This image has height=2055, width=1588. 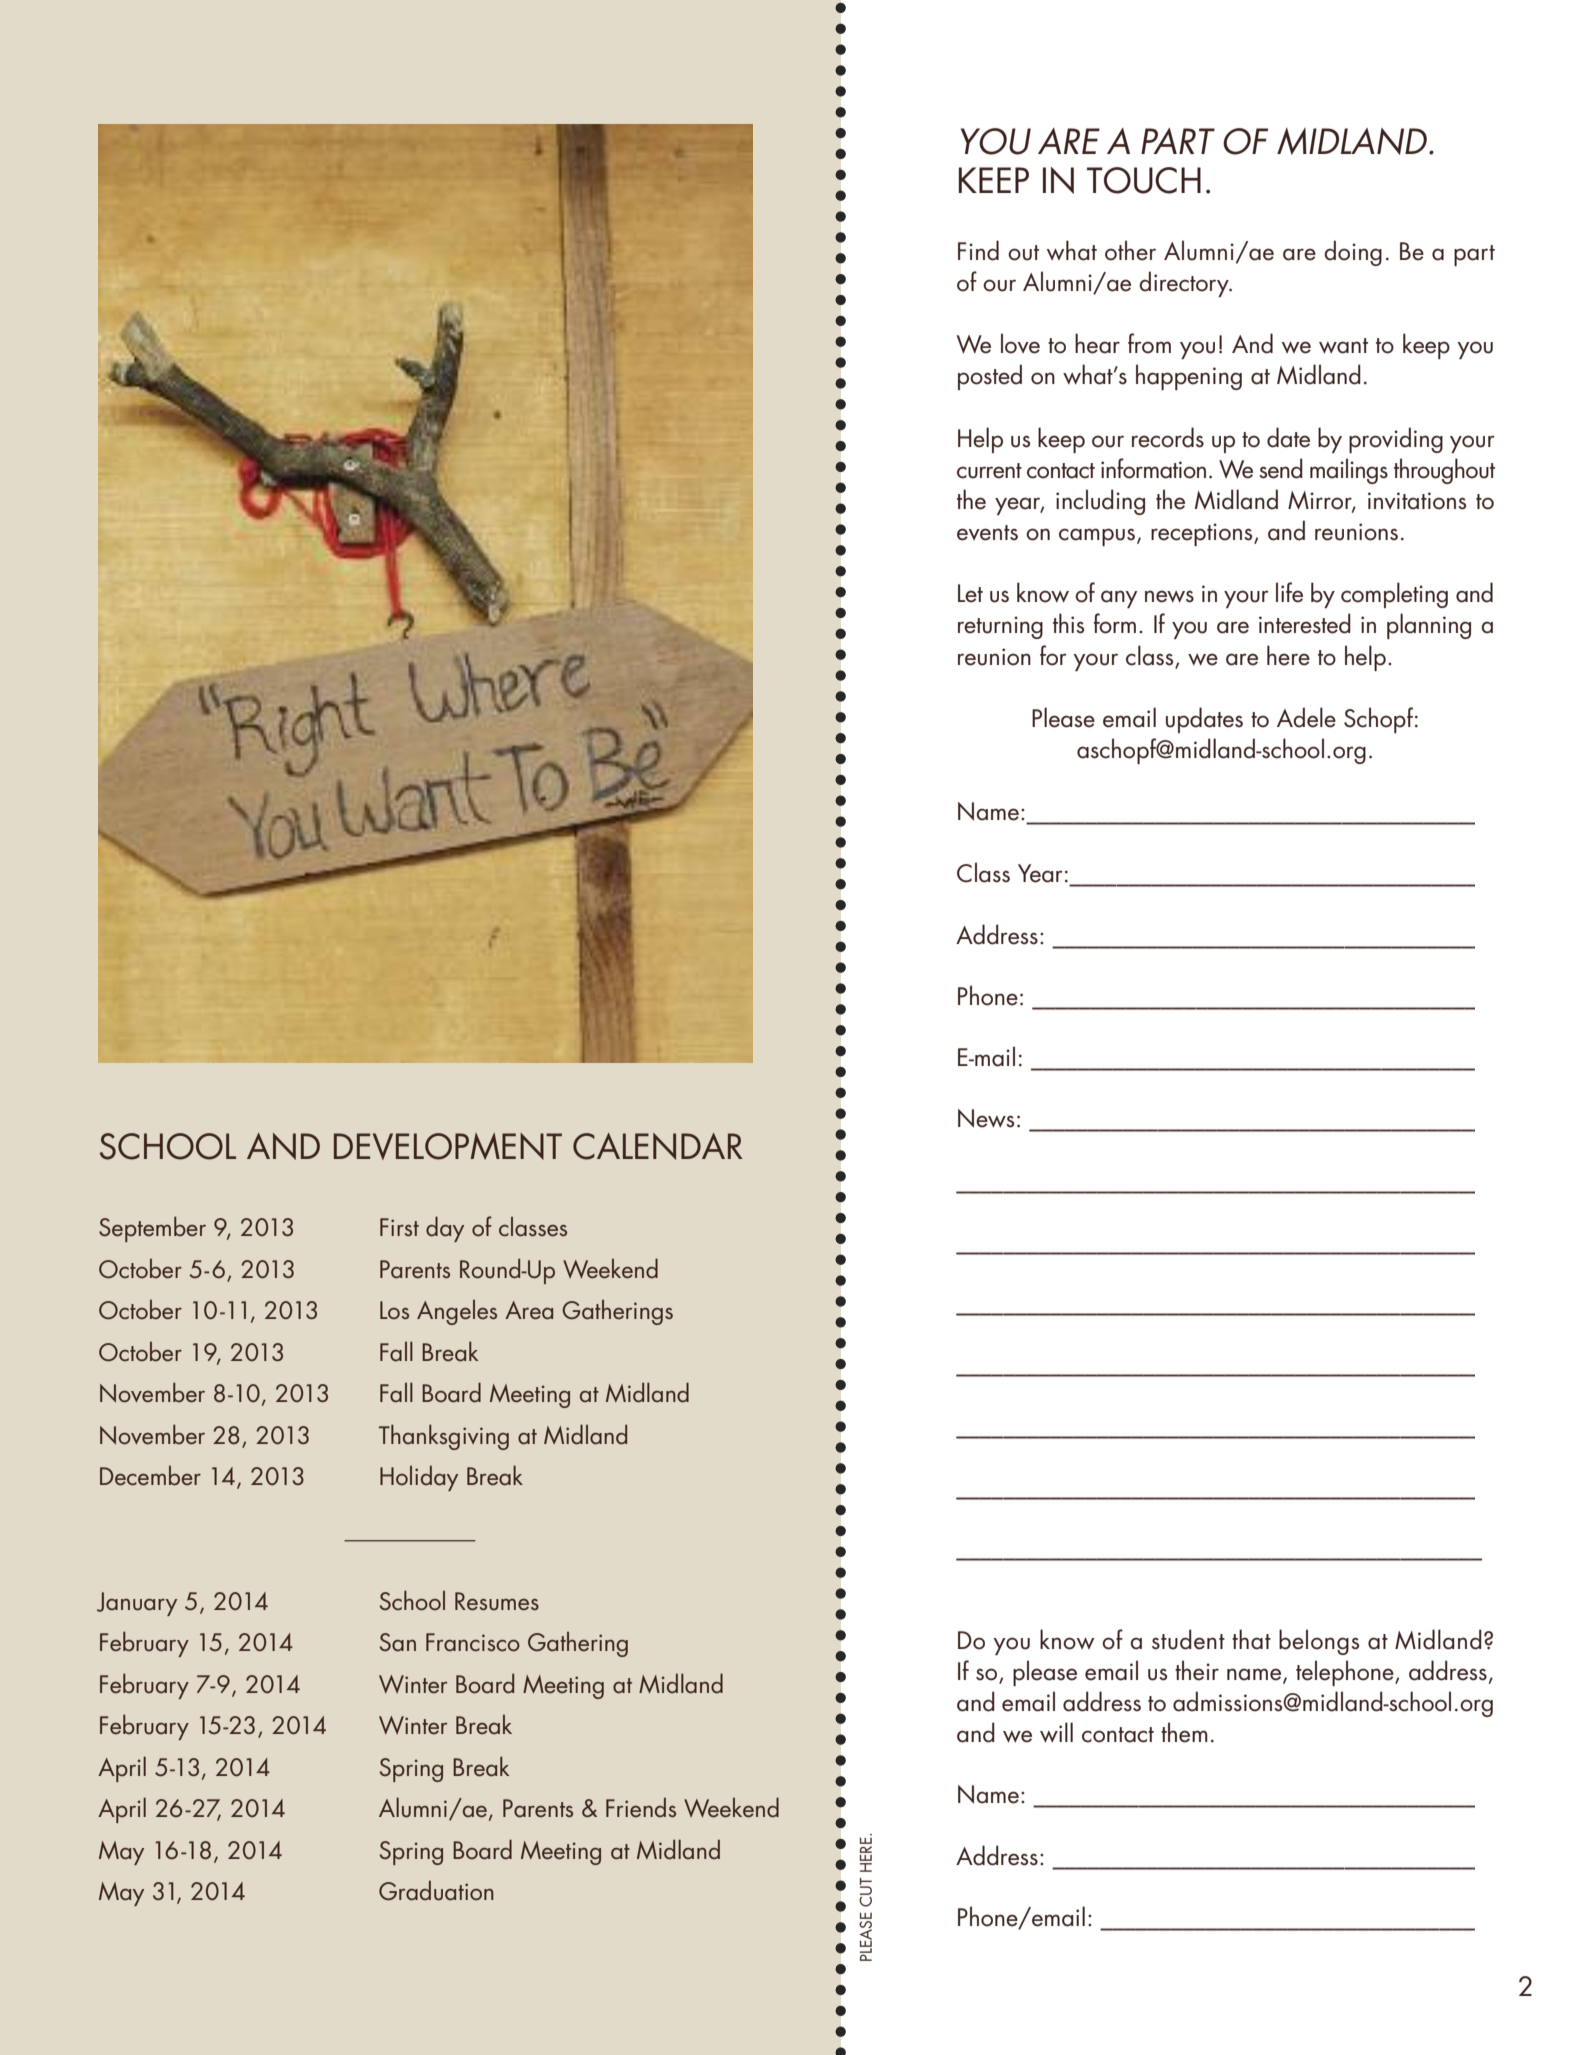 What do you see at coordinates (436, 1891) in the image?
I see `Graduation` at bounding box center [436, 1891].
